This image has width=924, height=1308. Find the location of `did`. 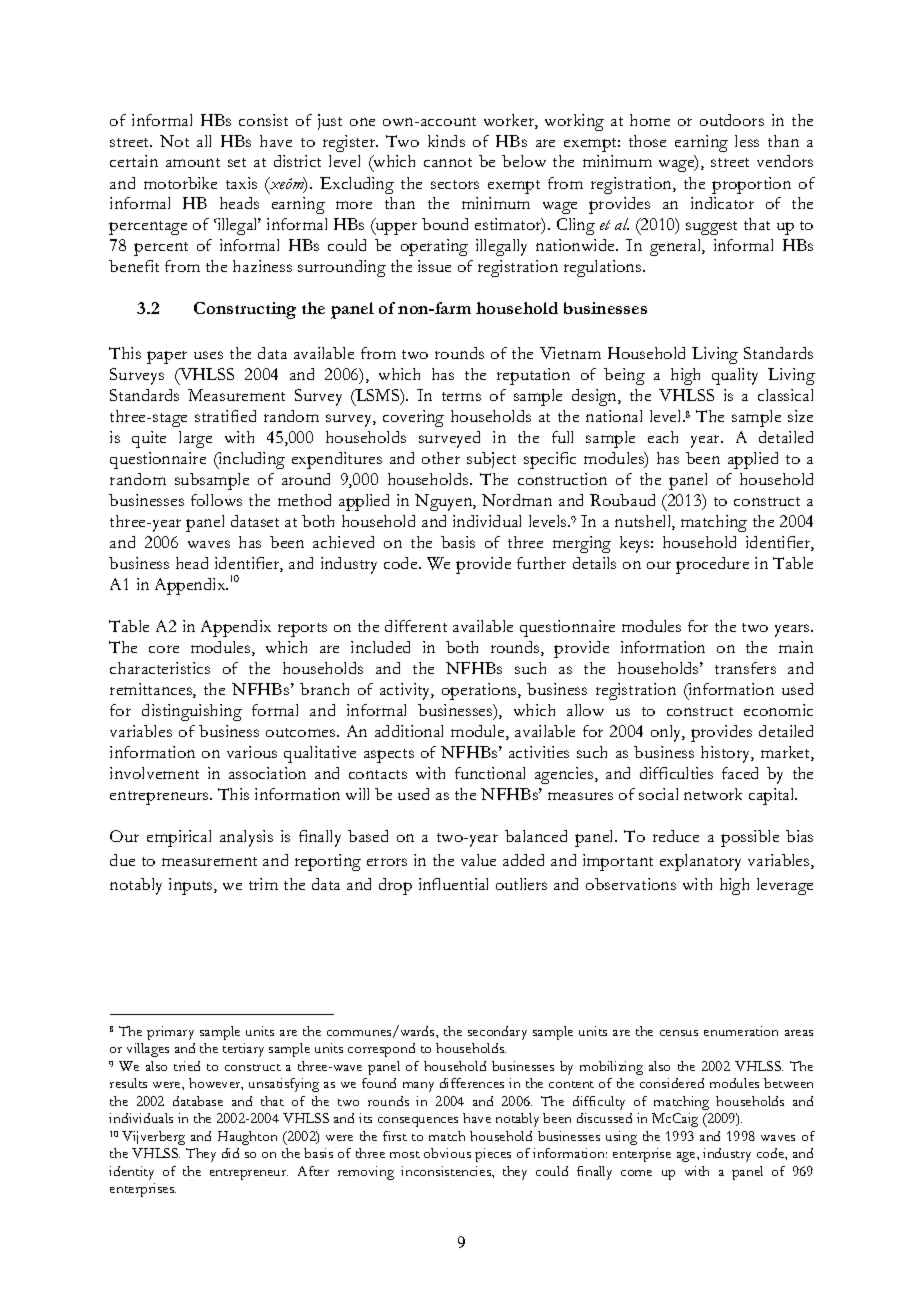

did is located at coordinates (230, 1153).
